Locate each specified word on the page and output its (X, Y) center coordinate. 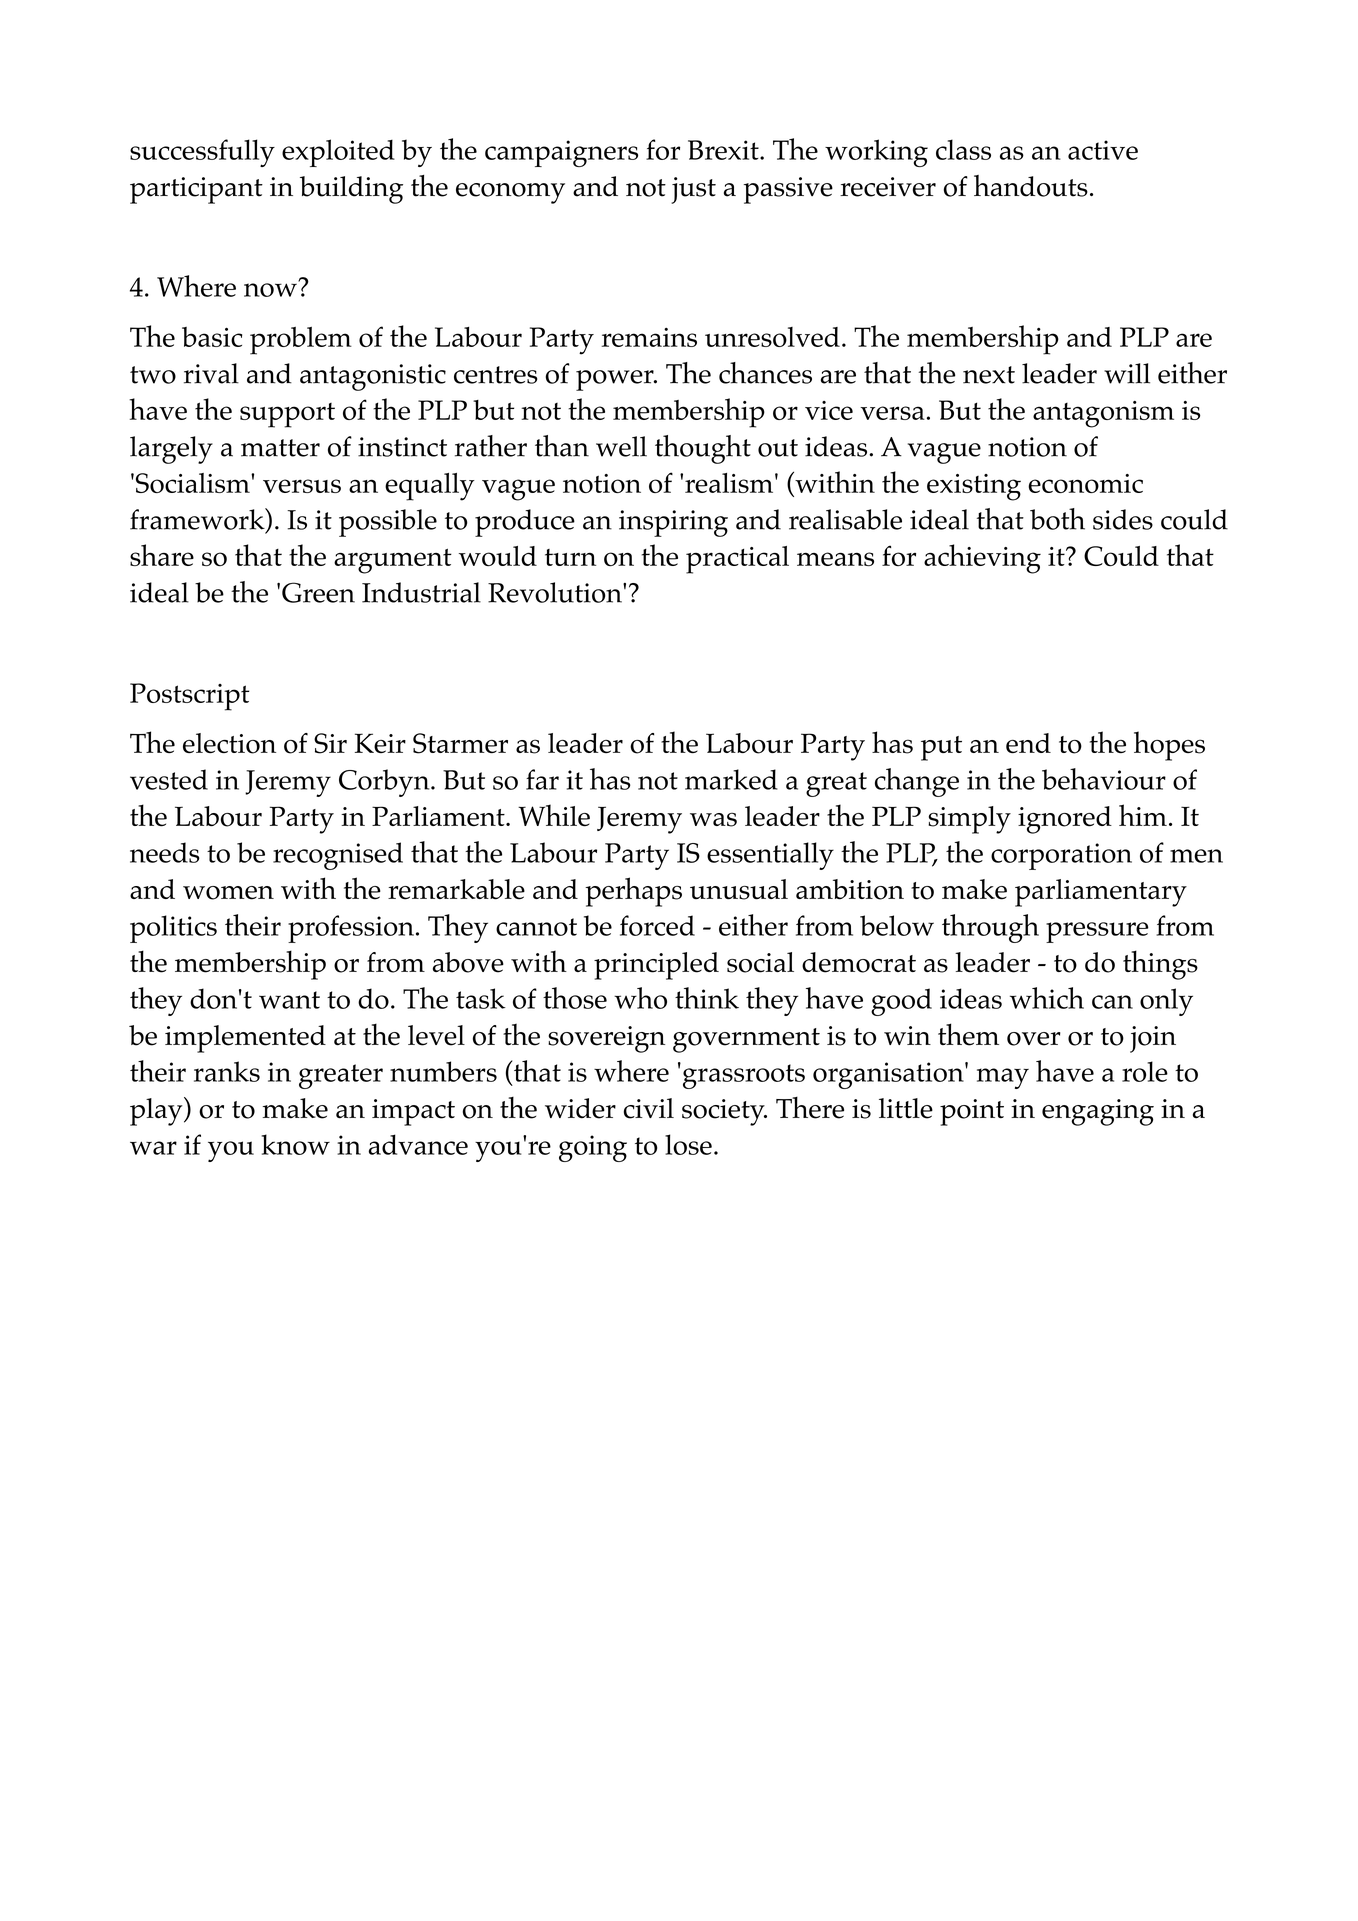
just (693, 190)
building (351, 190)
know (296, 1144)
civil (649, 1108)
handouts (1031, 186)
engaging (1098, 1112)
